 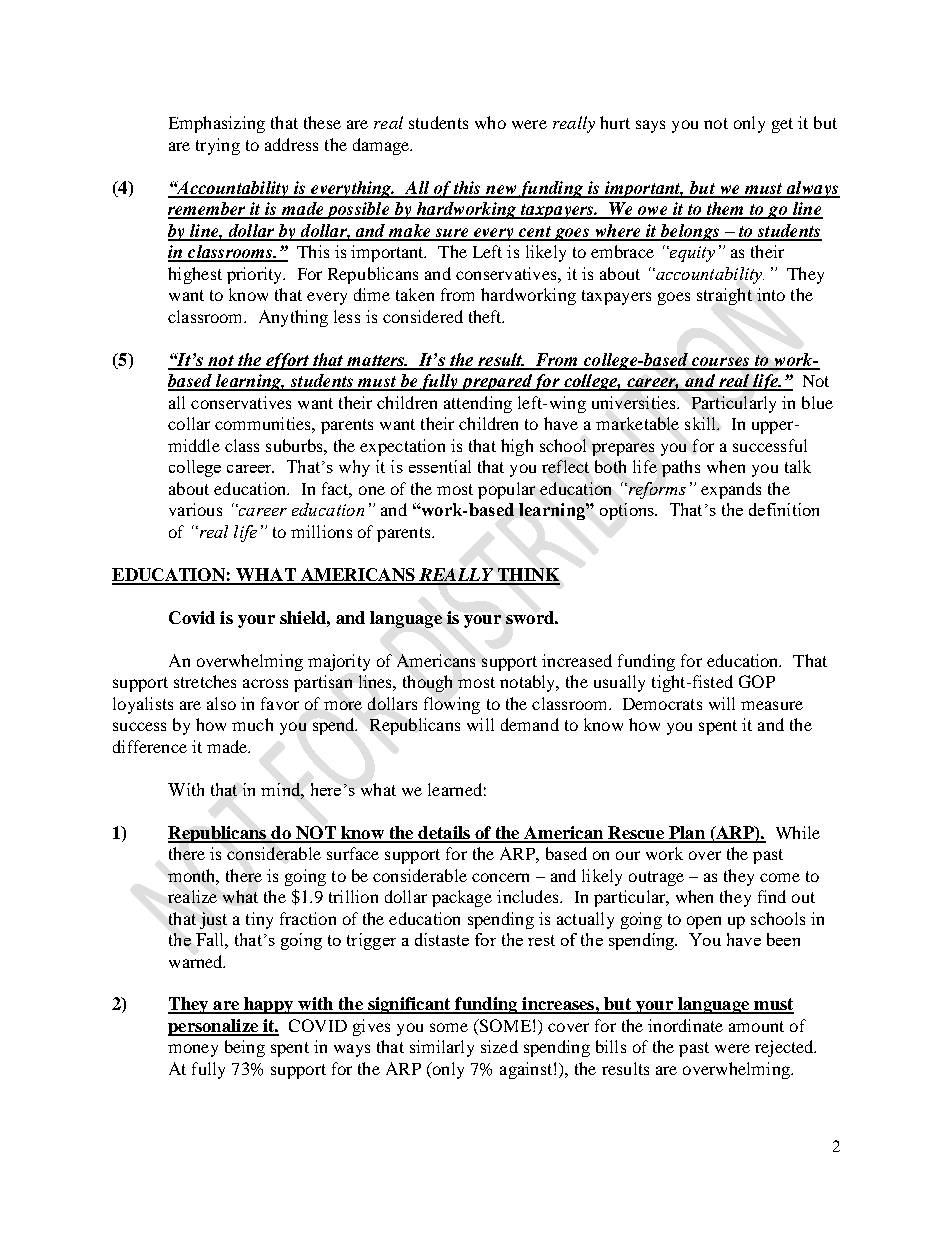 I want to click on skill, so click(x=702, y=423).
